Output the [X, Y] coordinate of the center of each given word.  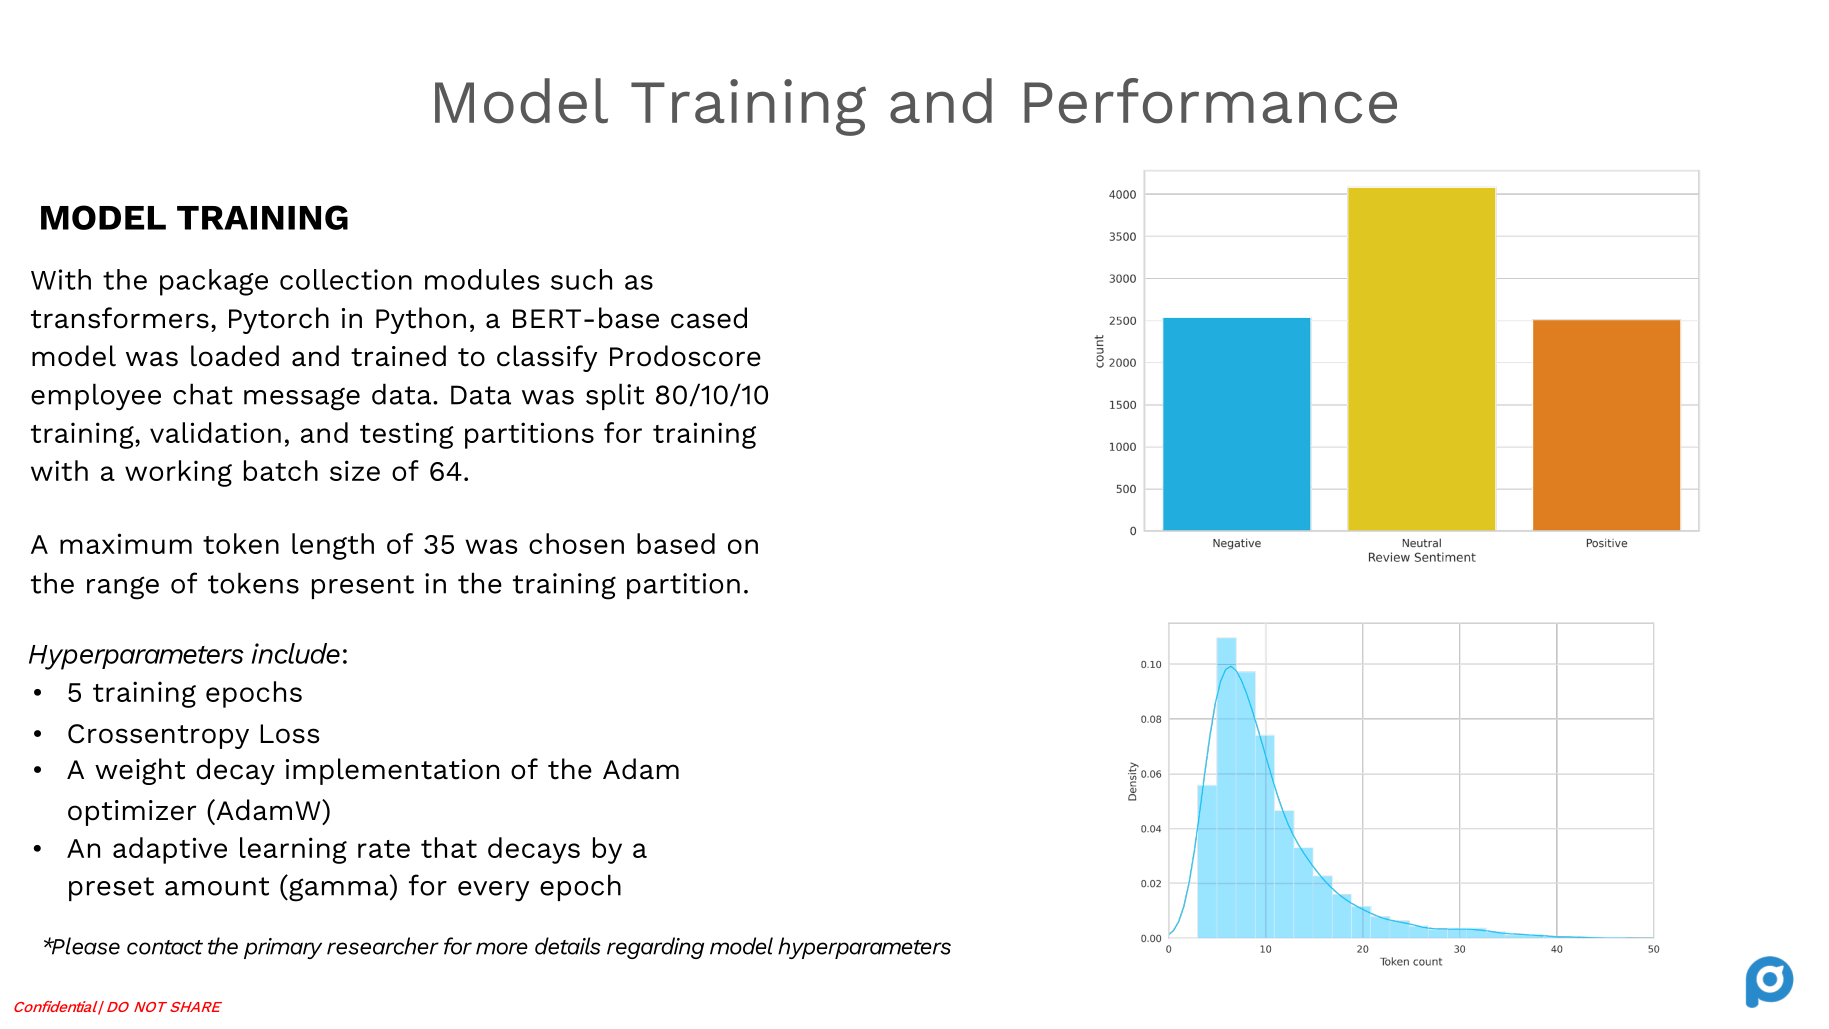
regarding [655, 948]
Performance [1210, 101]
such [581, 279]
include [296, 653]
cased [709, 318]
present [363, 587]
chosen [576, 543]
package [214, 282]
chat [203, 394]
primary [283, 948]
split [615, 396]
